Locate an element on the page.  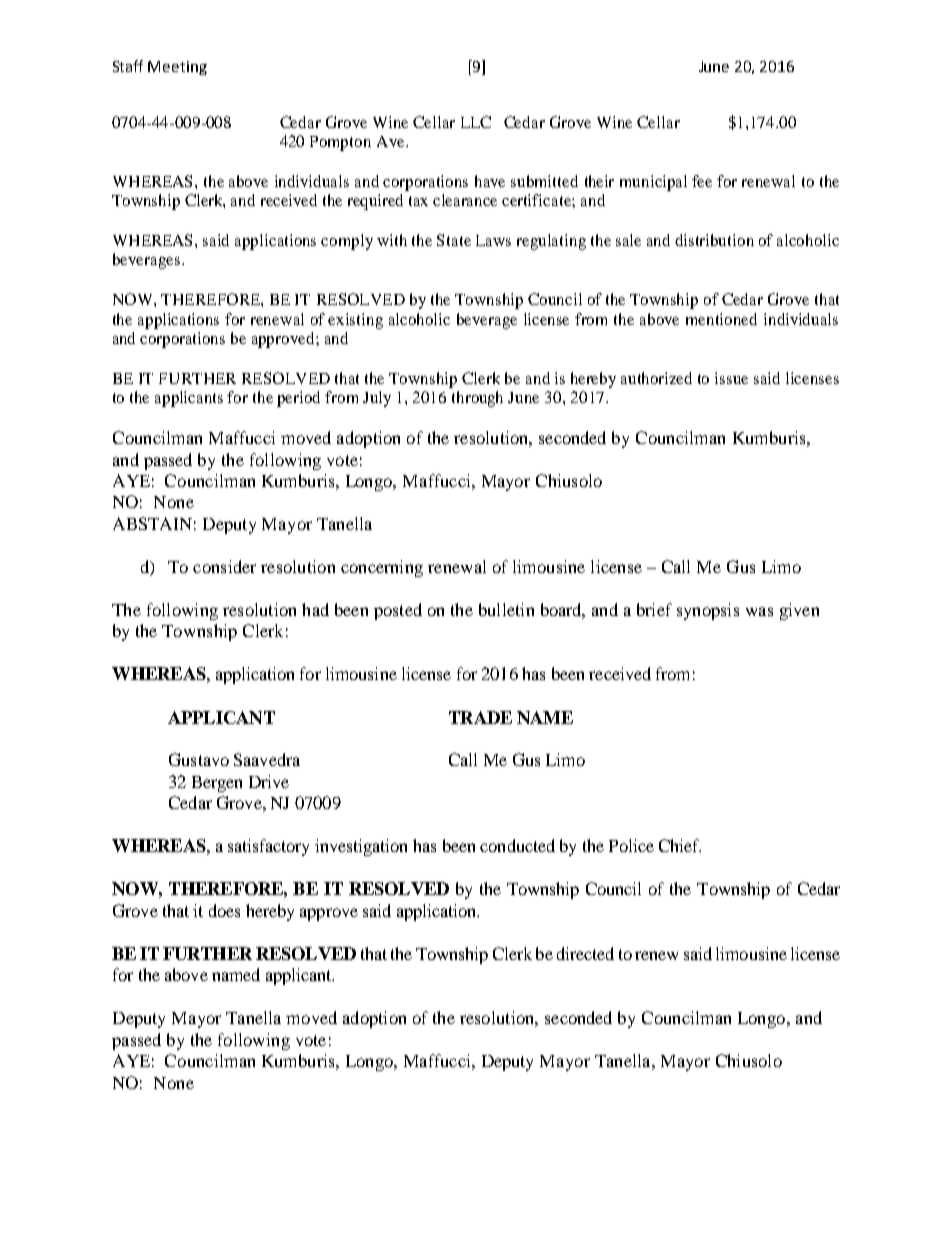
fee is located at coordinates (702, 181).
